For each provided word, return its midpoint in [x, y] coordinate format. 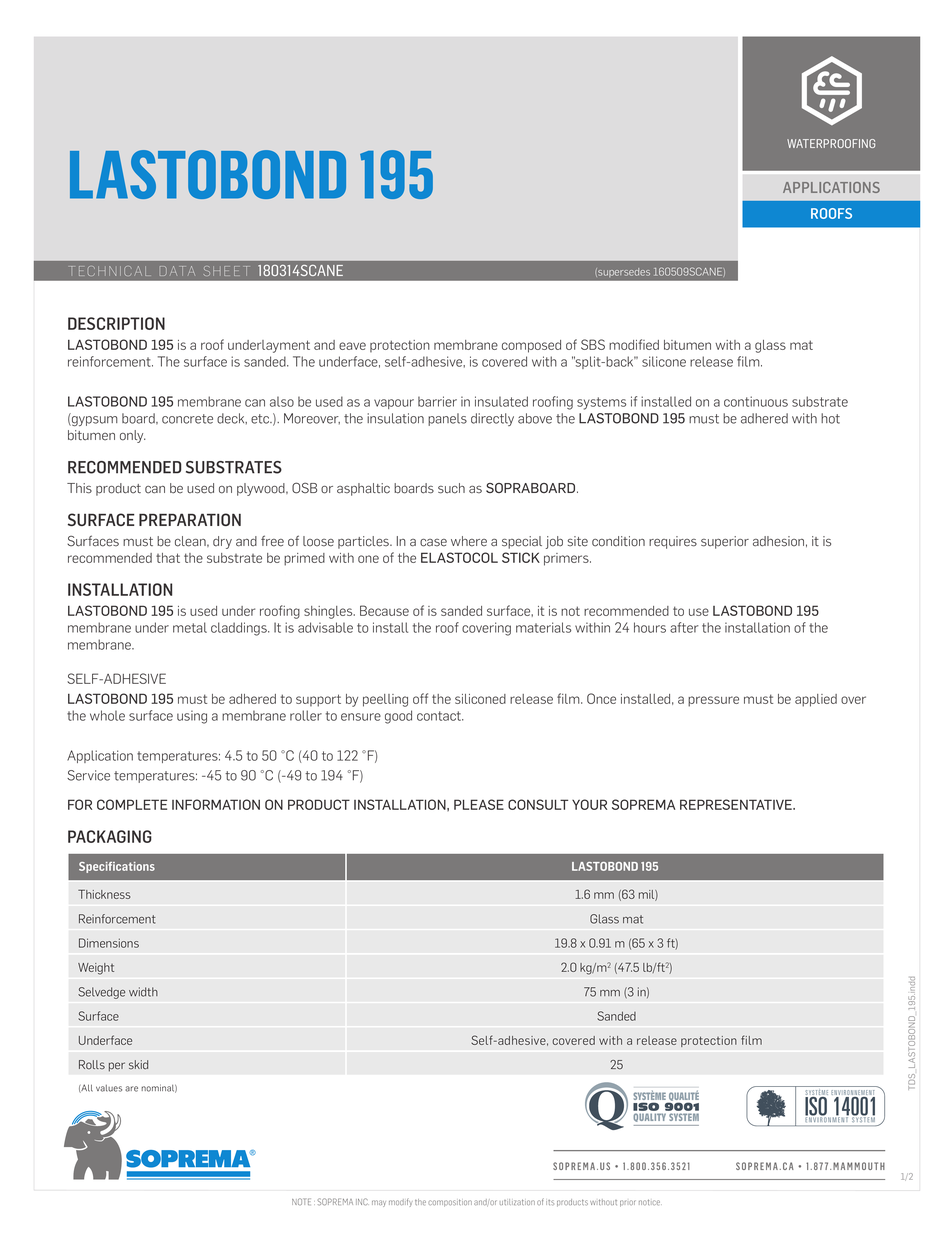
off [420, 698]
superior [725, 542]
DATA [177, 271]
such [451, 488]
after [684, 627]
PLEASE [479, 804]
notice [650, 1202]
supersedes [624, 272]
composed [531, 346]
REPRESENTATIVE [737, 804]
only [133, 436]
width [143, 992]
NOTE [301, 1201]
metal [190, 627]
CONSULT [538, 804]
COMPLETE [132, 804]
